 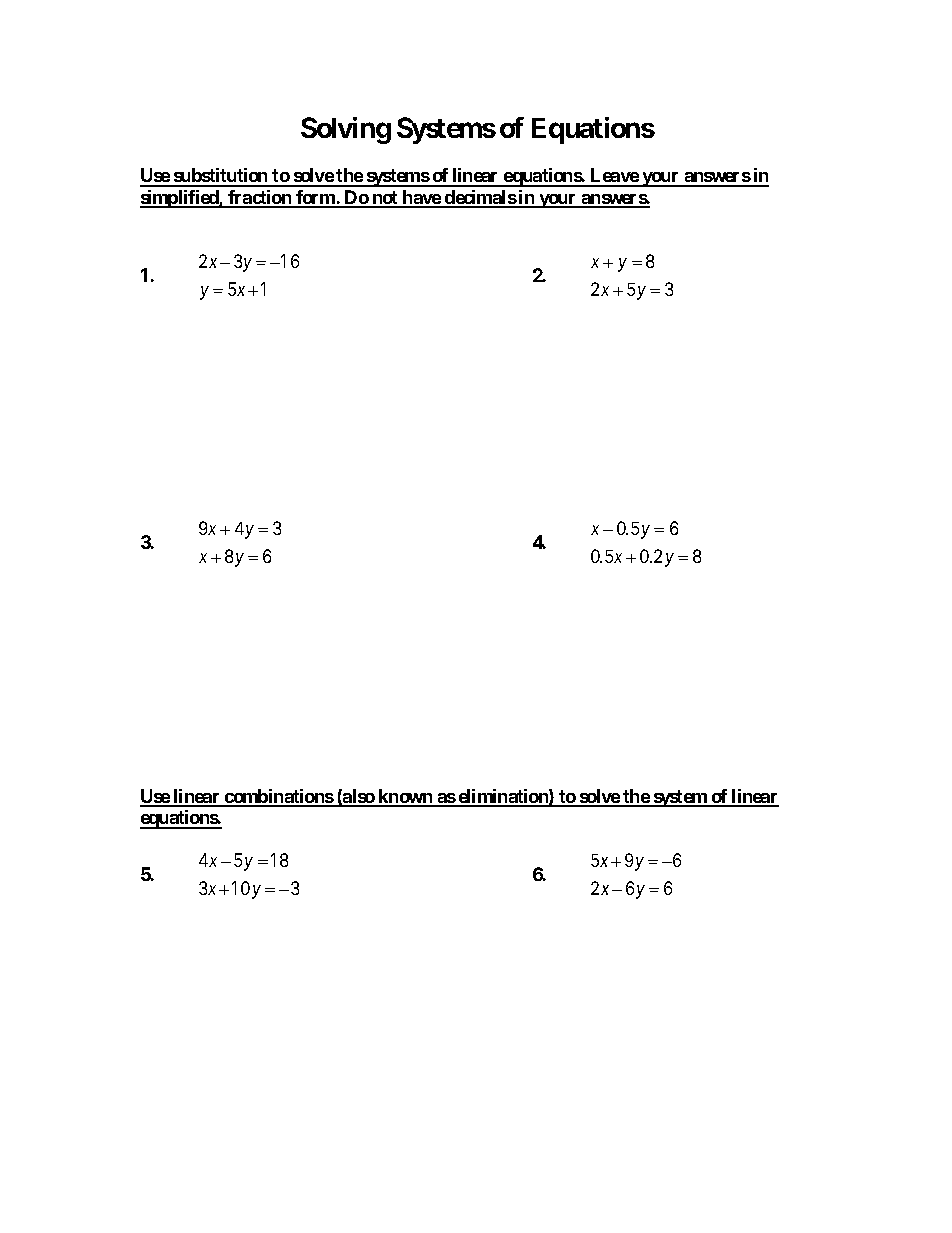 What do you see at coordinates (260, 198) in the screenshot?
I see `fraction` at bounding box center [260, 198].
